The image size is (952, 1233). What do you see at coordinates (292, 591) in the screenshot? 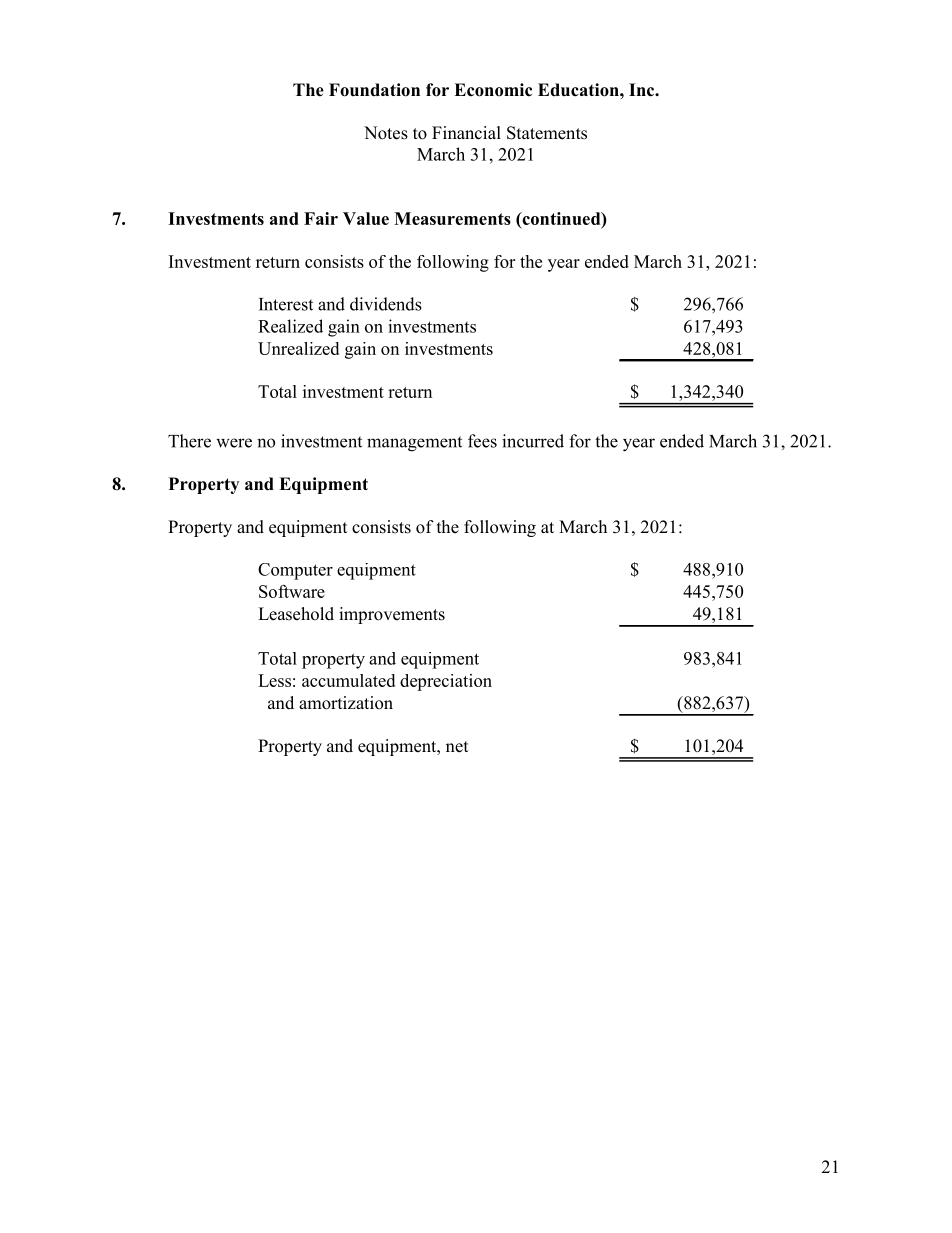
I see `Software` at bounding box center [292, 591].
